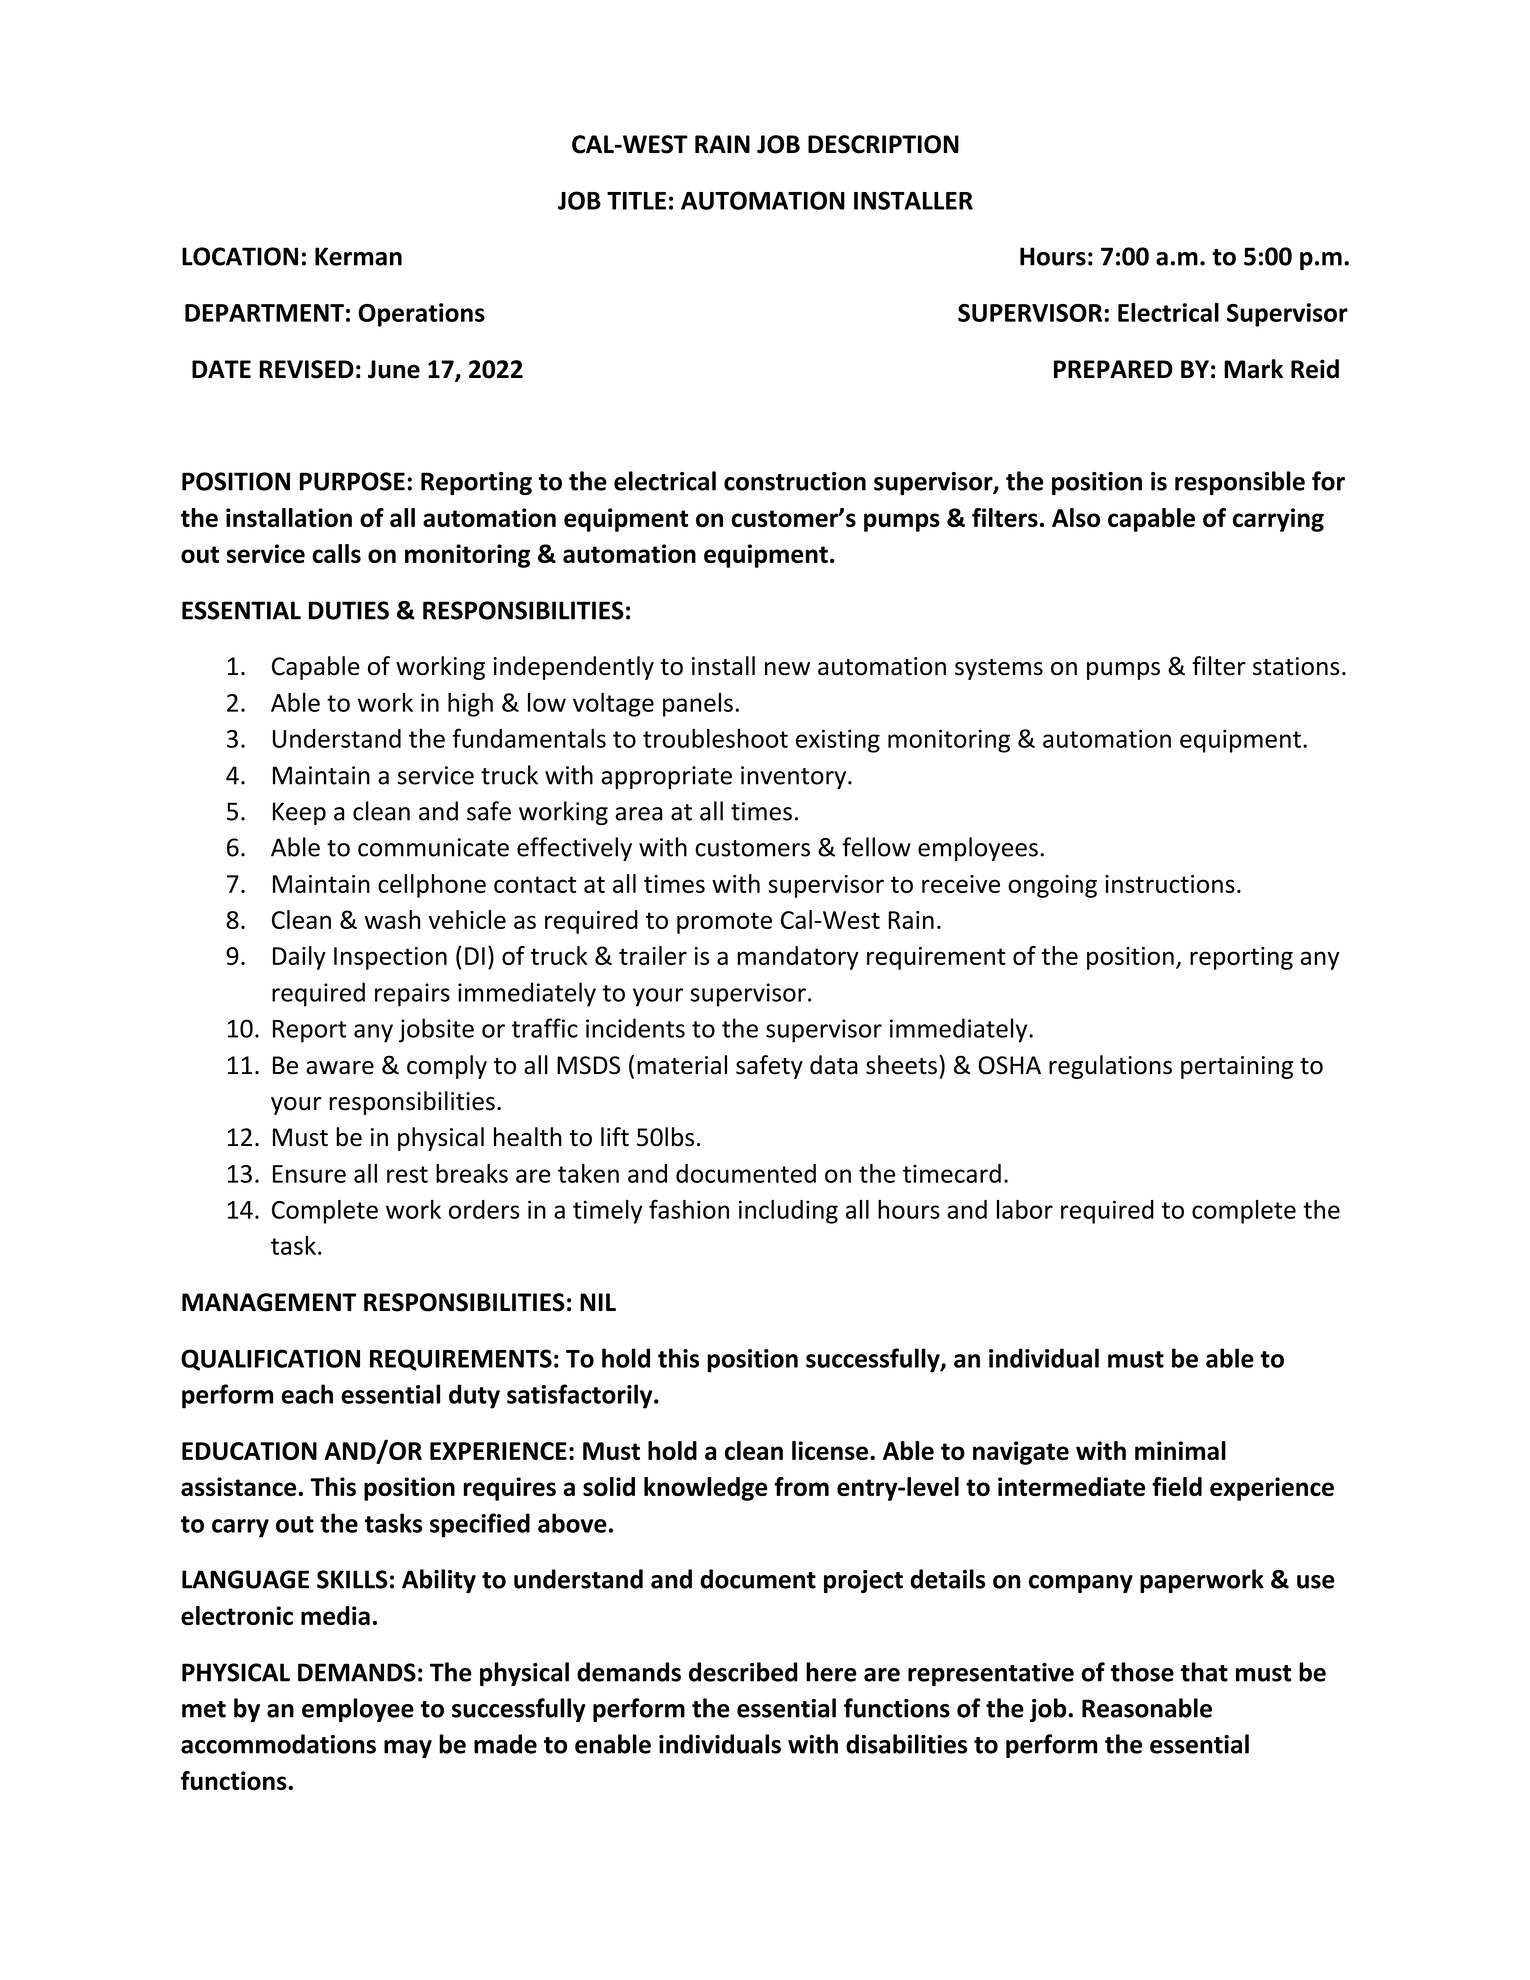 This screenshot has width=1530, height=1980. Describe the element at coordinates (798, 958) in the screenshot. I see `mandatory` at that location.
